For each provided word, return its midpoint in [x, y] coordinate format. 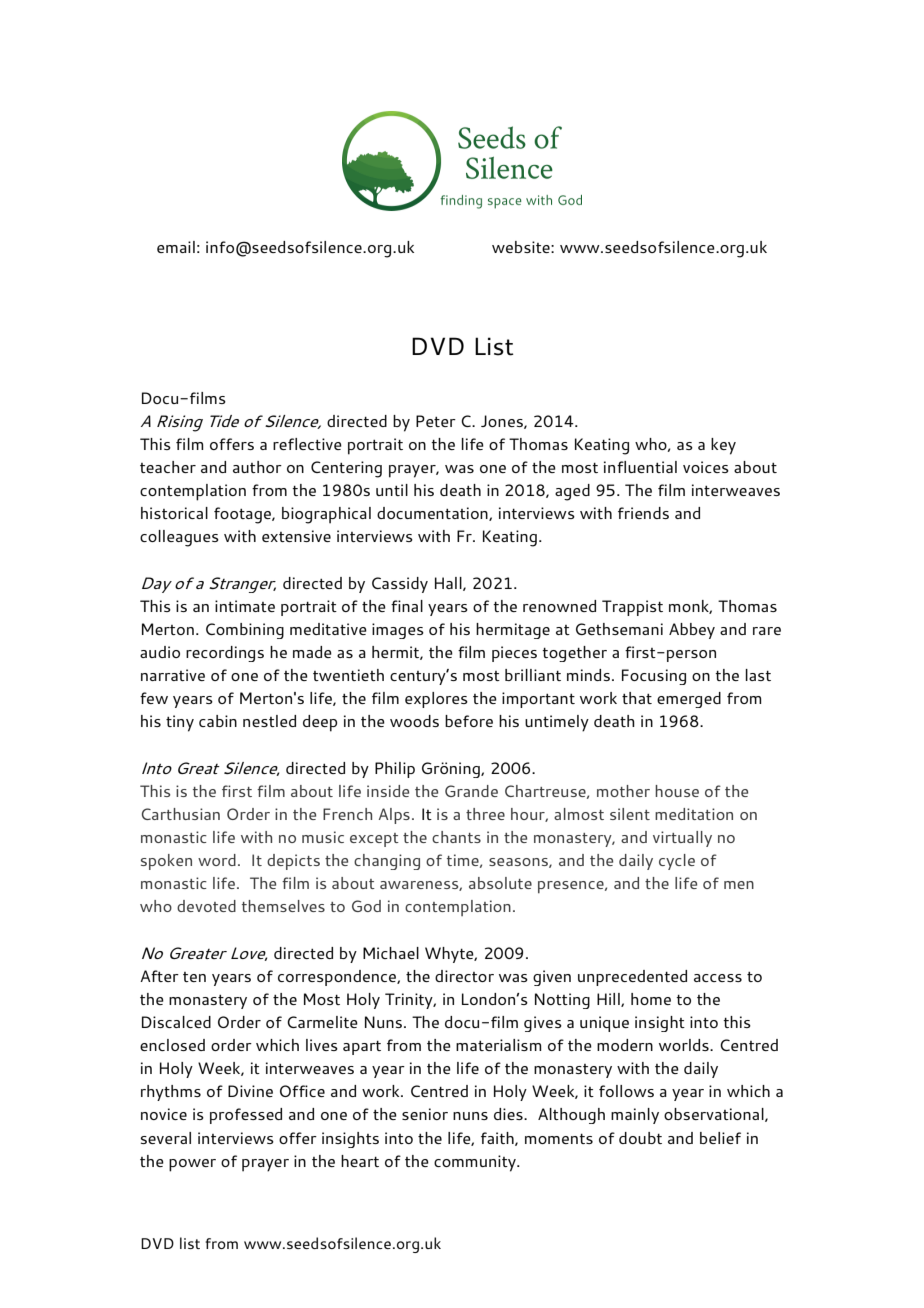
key [723, 446]
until [392, 490]
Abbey [692, 631]
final [407, 606]
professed [246, 1116]
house [677, 791]
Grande [471, 791]
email [176, 247]
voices [706, 467]
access [718, 978]
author [257, 467]
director [464, 976]
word [217, 860]
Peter [436, 421]
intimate [245, 606]
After [159, 976]
